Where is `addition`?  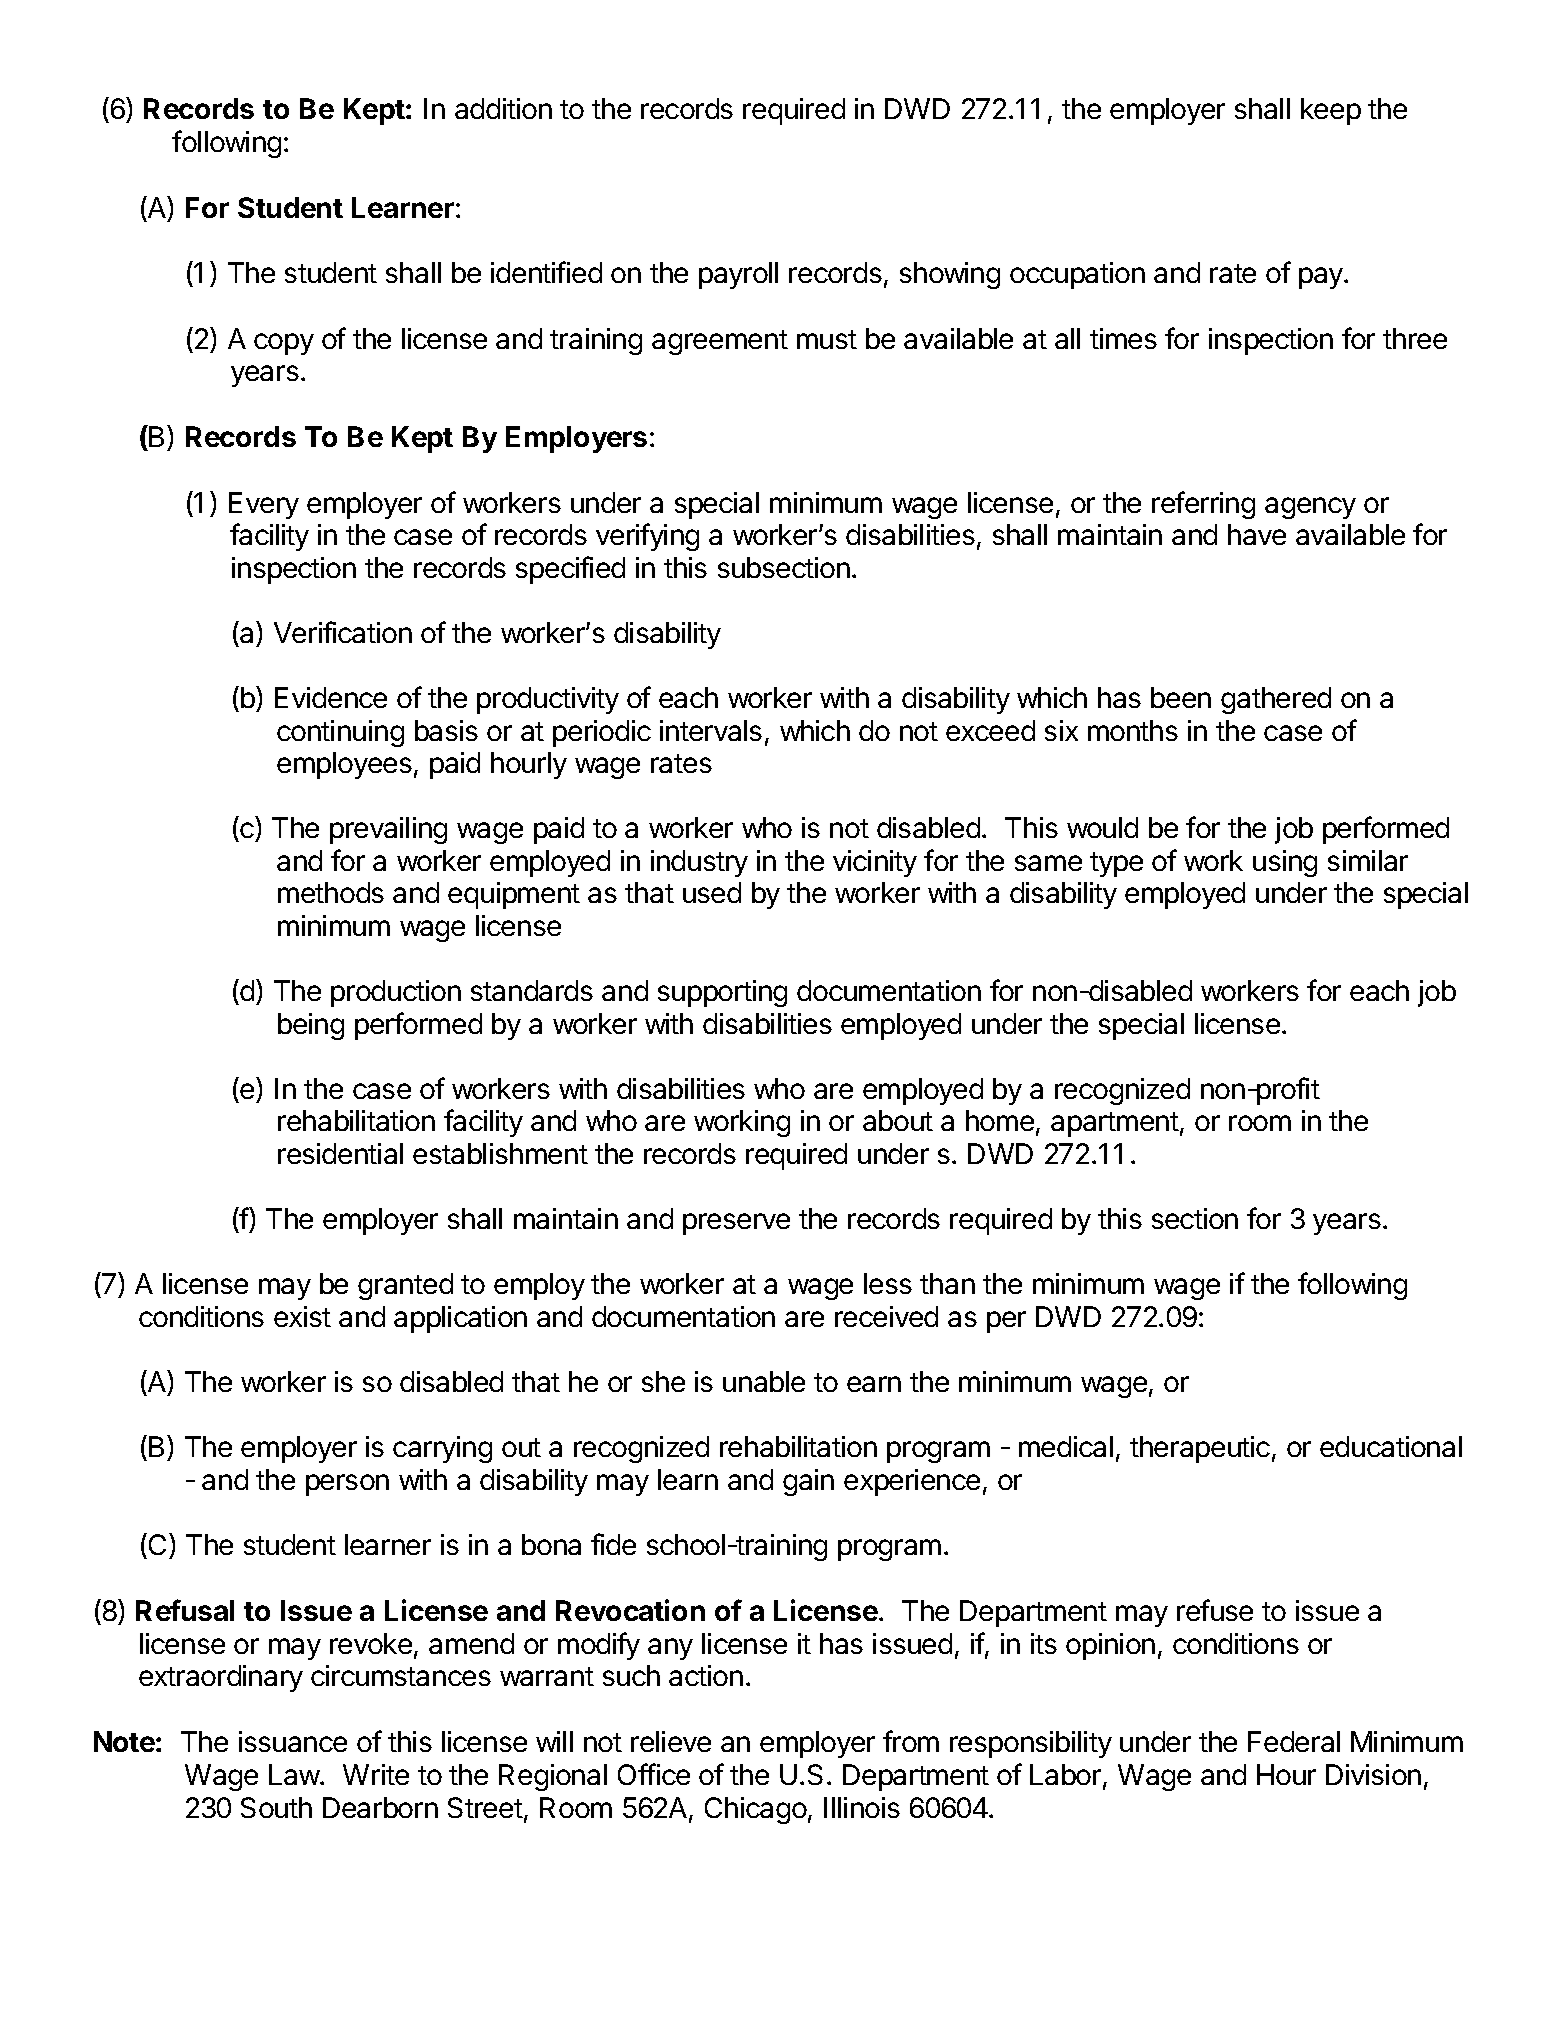
addition is located at coordinates (503, 108).
